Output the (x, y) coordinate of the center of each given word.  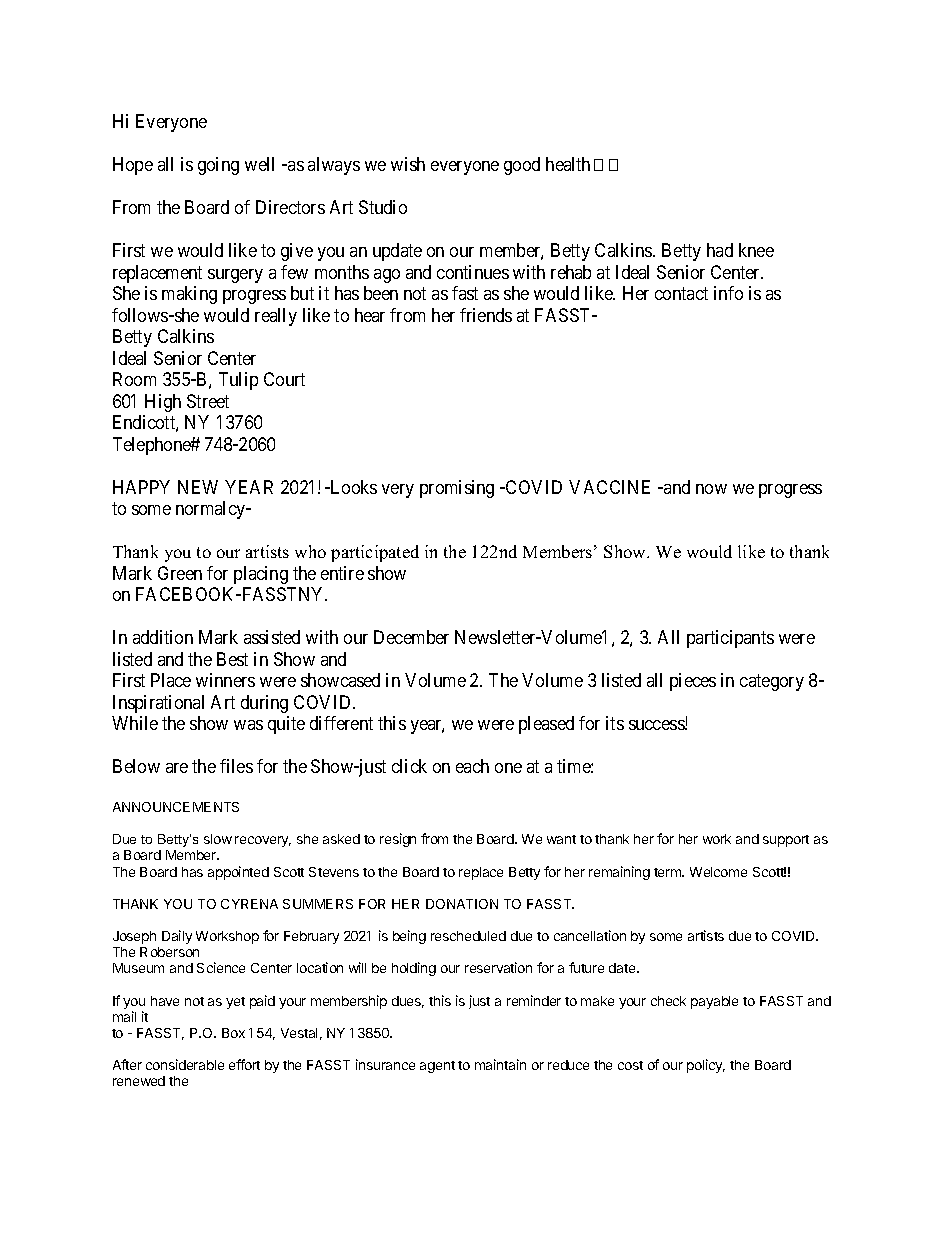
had (720, 250)
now (711, 489)
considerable (185, 1064)
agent (437, 1067)
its (615, 723)
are (177, 768)
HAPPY (141, 487)
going (218, 166)
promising (457, 489)
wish (408, 164)
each (472, 766)
